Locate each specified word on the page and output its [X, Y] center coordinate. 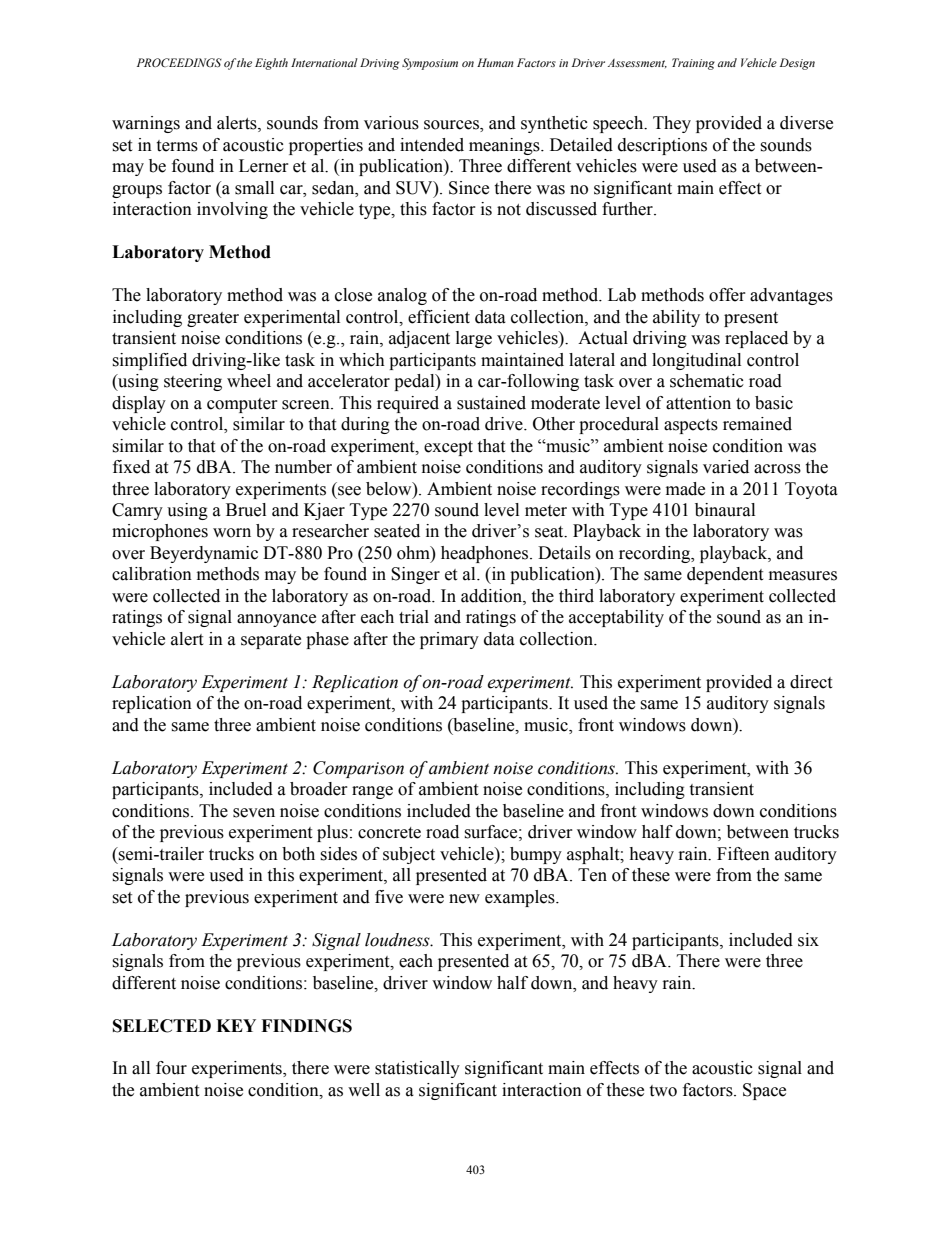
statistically [417, 1069]
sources [452, 126]
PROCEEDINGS [179, 62]
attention [698, 403]
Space [764, 1091]
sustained [491, 403]
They [672, 124]
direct [811, 682]
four [171, 1068]
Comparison [358, 769]
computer [242, 405]
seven [254, 813]
